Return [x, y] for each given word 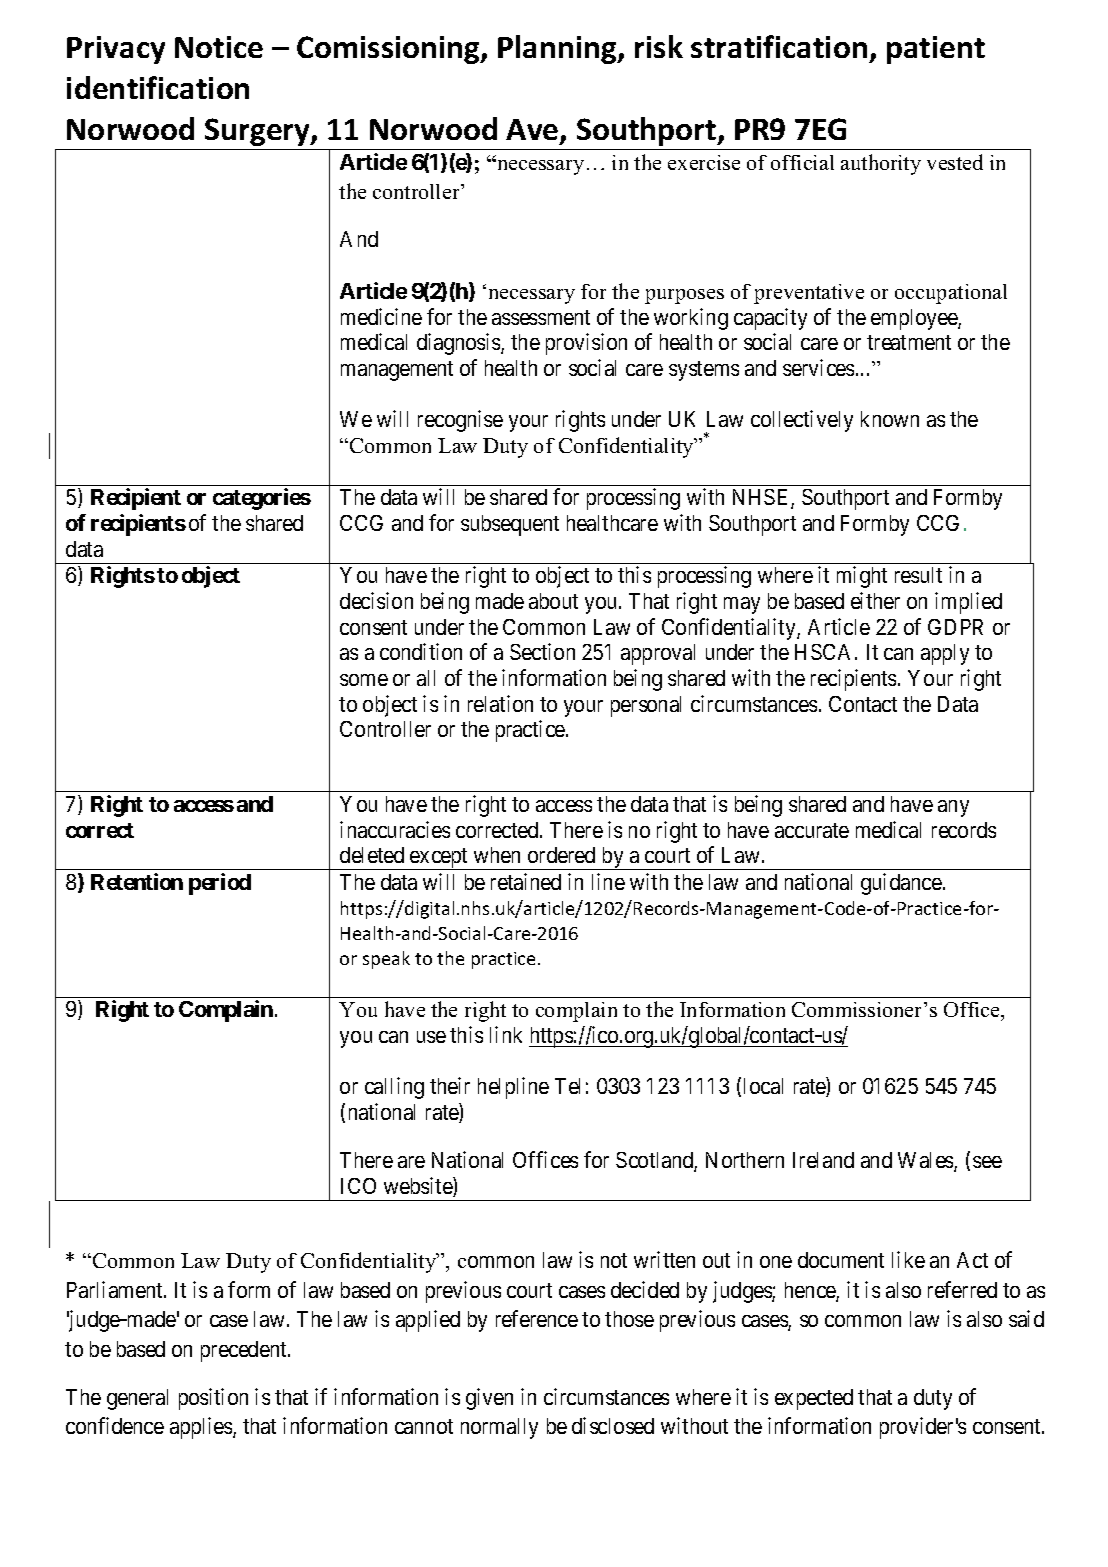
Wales [926, 1161]
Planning [558, 49]
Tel [567, 1086]
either [875, 600]
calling [394, 1088]
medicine [381, 316]
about [553, 601]
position [213, 1399]
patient [936, 50]
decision [376, 600]
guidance [902, 884]
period [220, 884]
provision [586, 344]
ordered [561, 855]
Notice [219, 47]
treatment [909, 342]
